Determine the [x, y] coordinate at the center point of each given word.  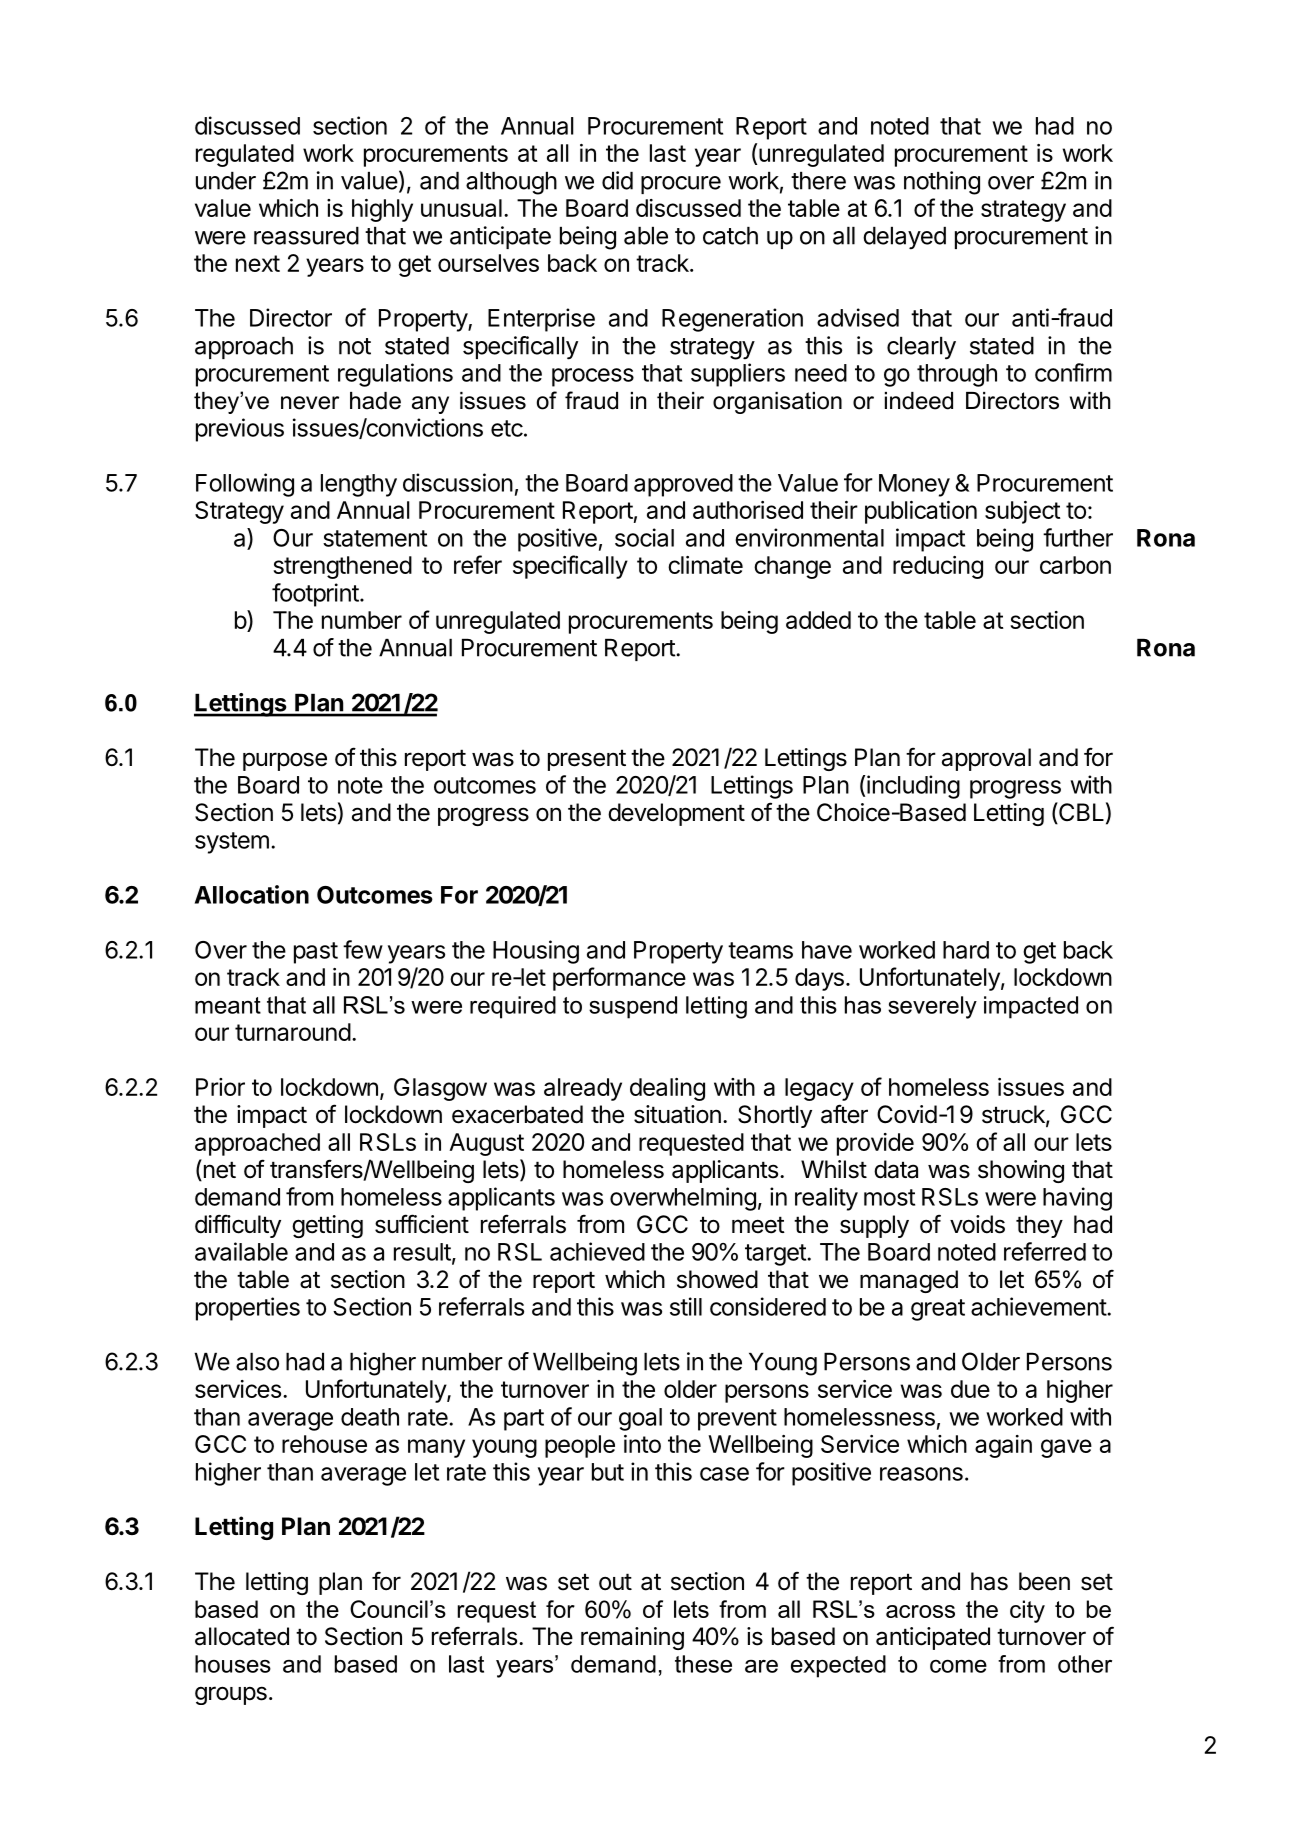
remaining [632, 1638]
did [617, 180]
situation [677, 1114]
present [587, 760]
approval [986, 759]
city [1027, 1611]
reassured [306, 236]
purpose [285, 761]
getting [327, 1226]
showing [1021, 1171]
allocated [242, 1636]
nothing [942, 183]
